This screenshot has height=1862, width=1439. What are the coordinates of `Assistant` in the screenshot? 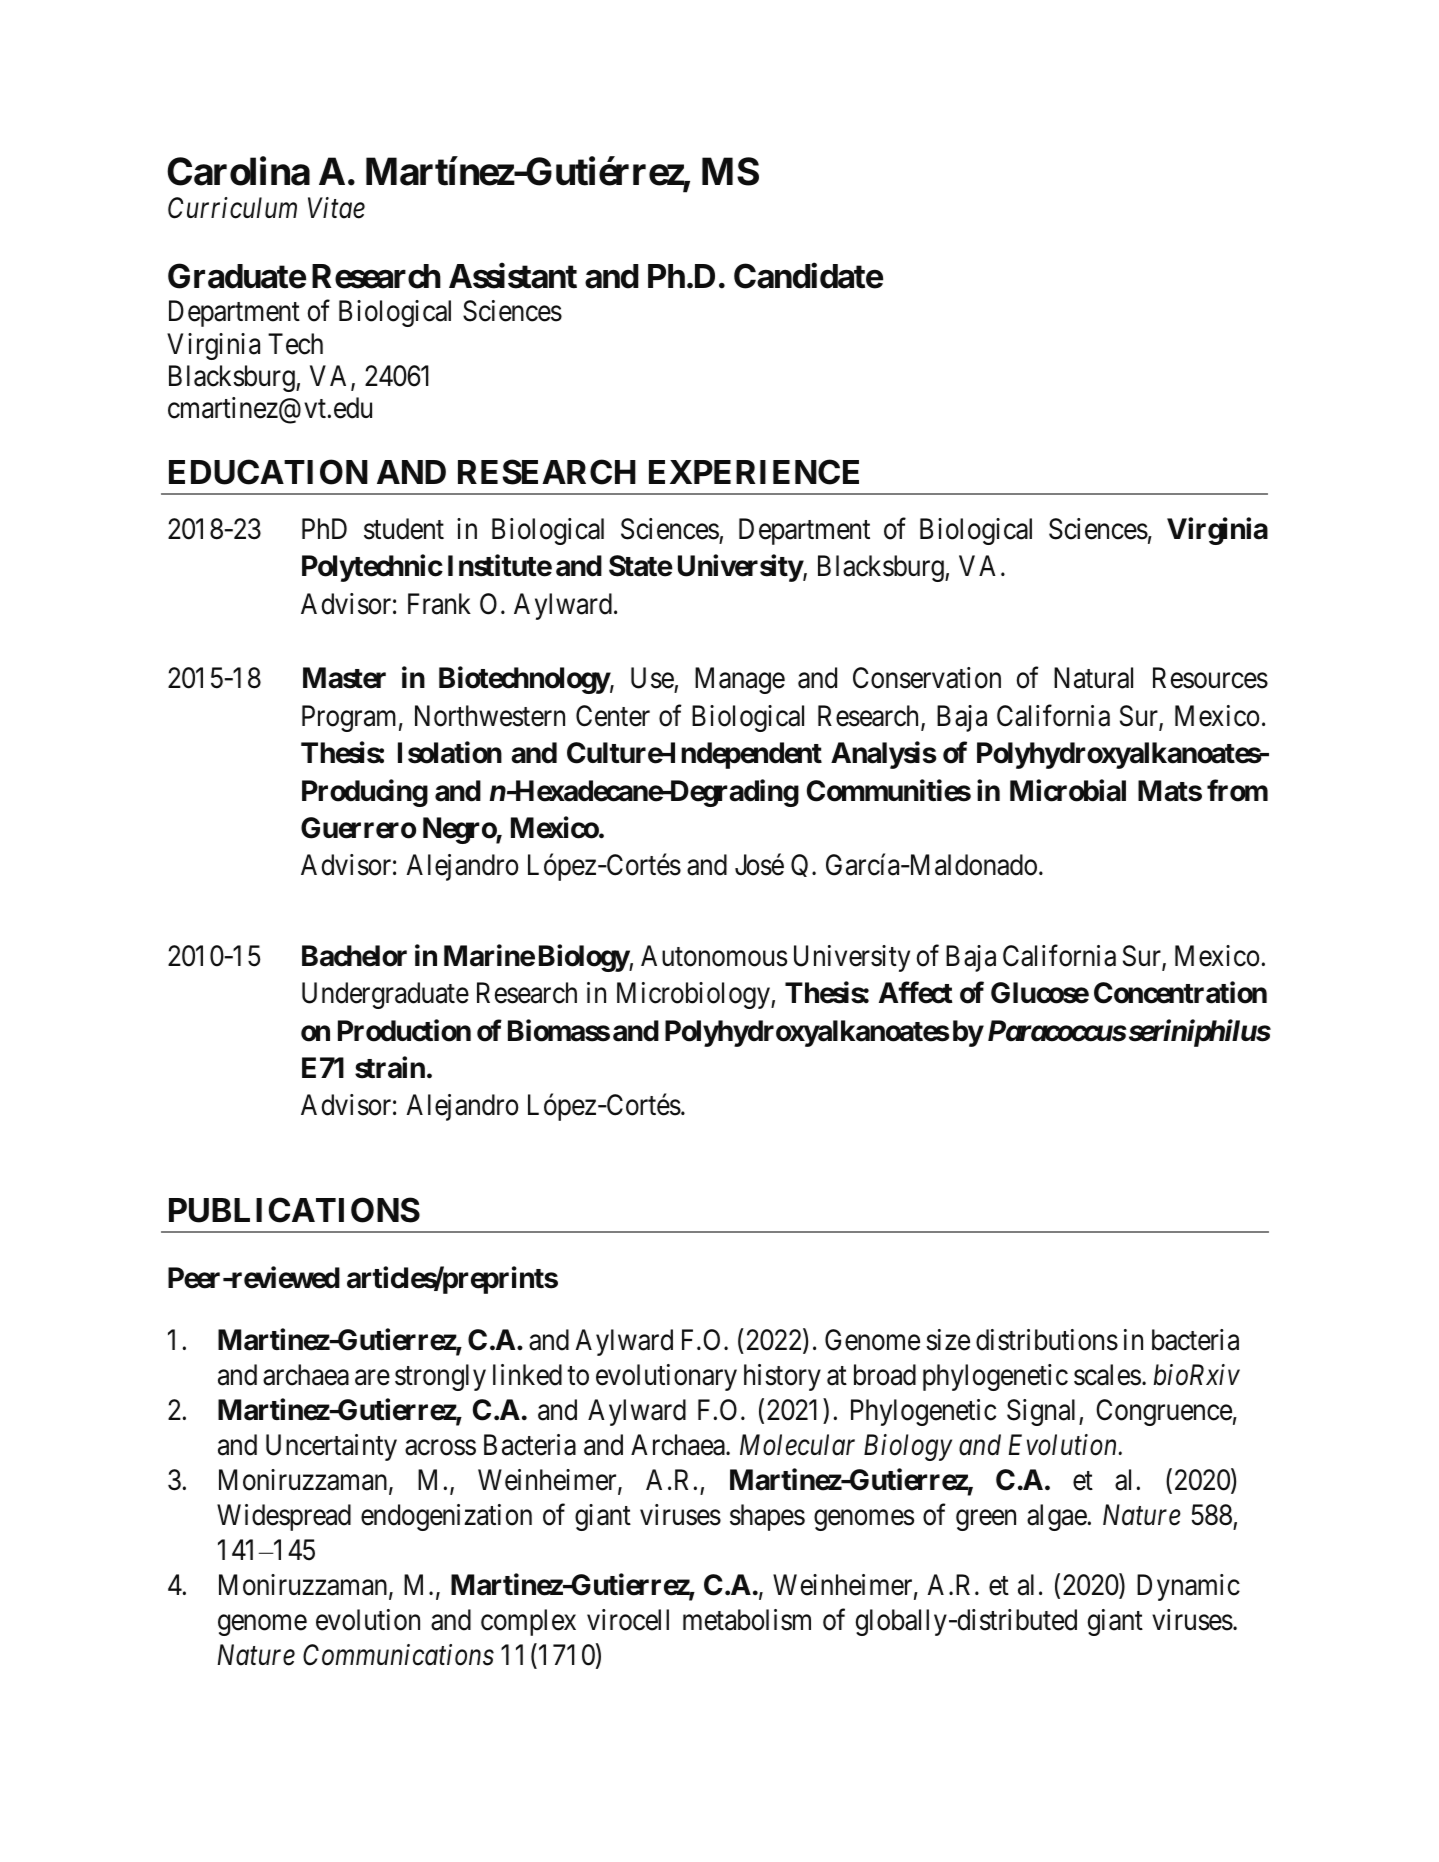 It's located at (513, 276).
